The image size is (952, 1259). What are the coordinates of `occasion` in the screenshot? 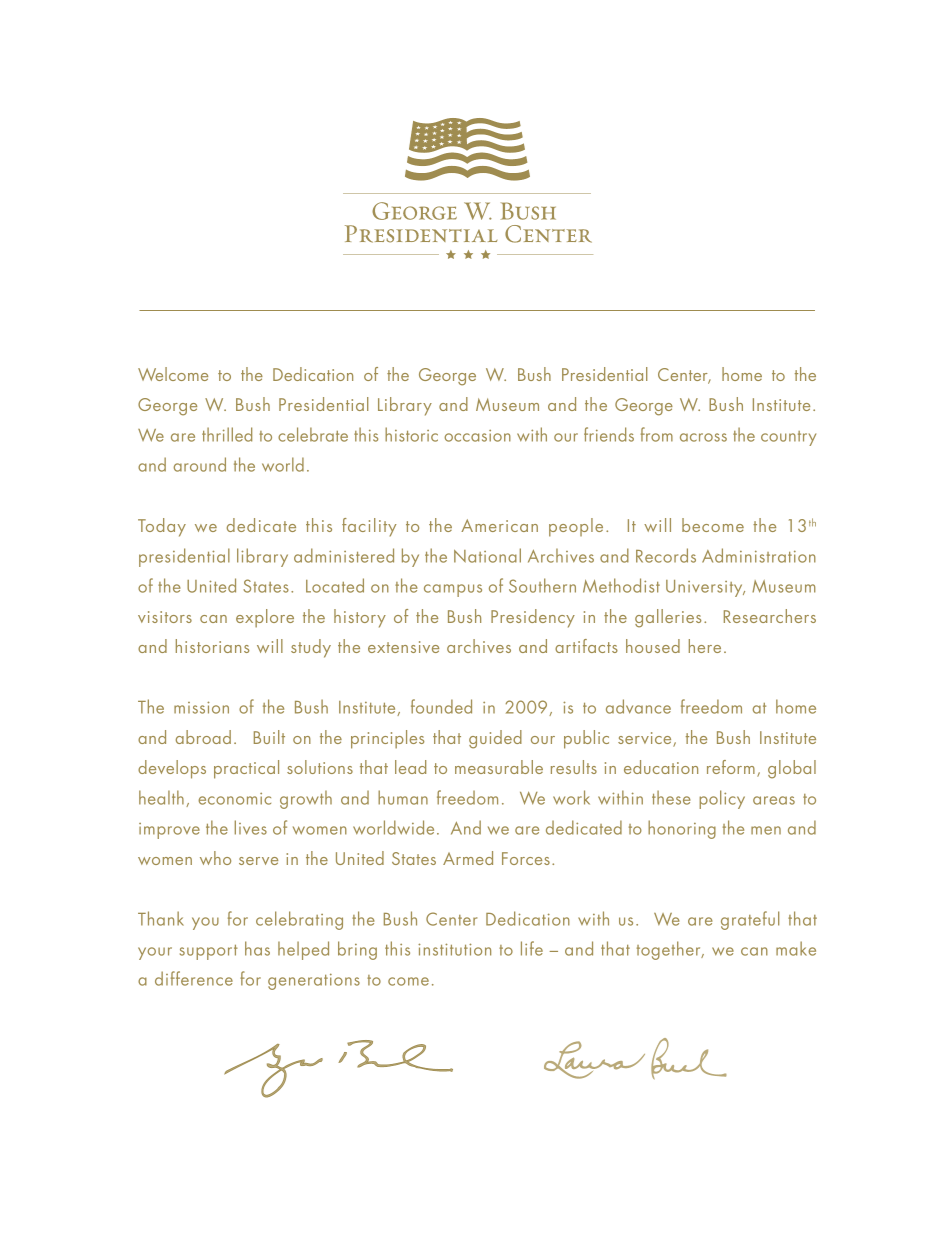 It's located at (477, 436).
